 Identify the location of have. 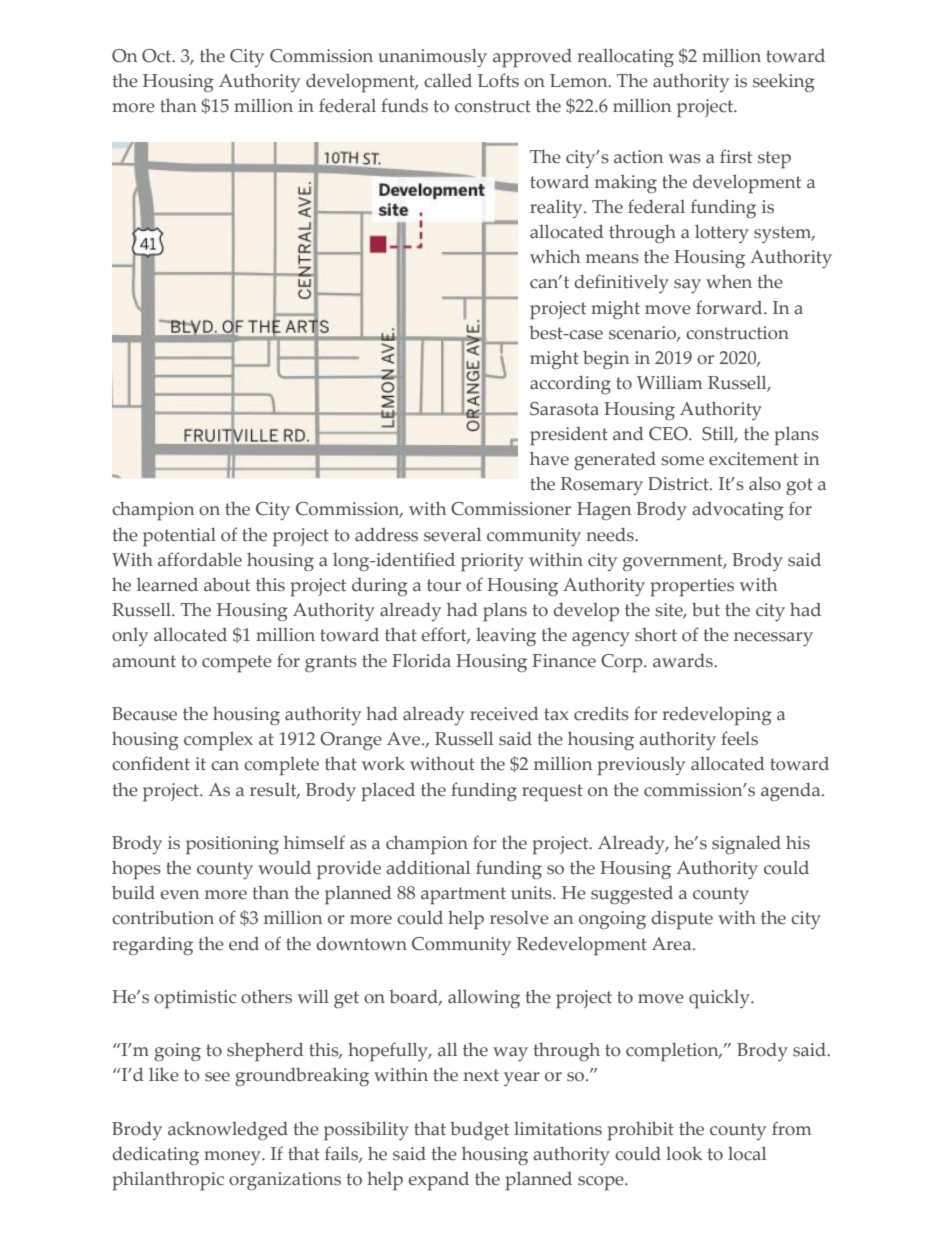
(549, 458).
